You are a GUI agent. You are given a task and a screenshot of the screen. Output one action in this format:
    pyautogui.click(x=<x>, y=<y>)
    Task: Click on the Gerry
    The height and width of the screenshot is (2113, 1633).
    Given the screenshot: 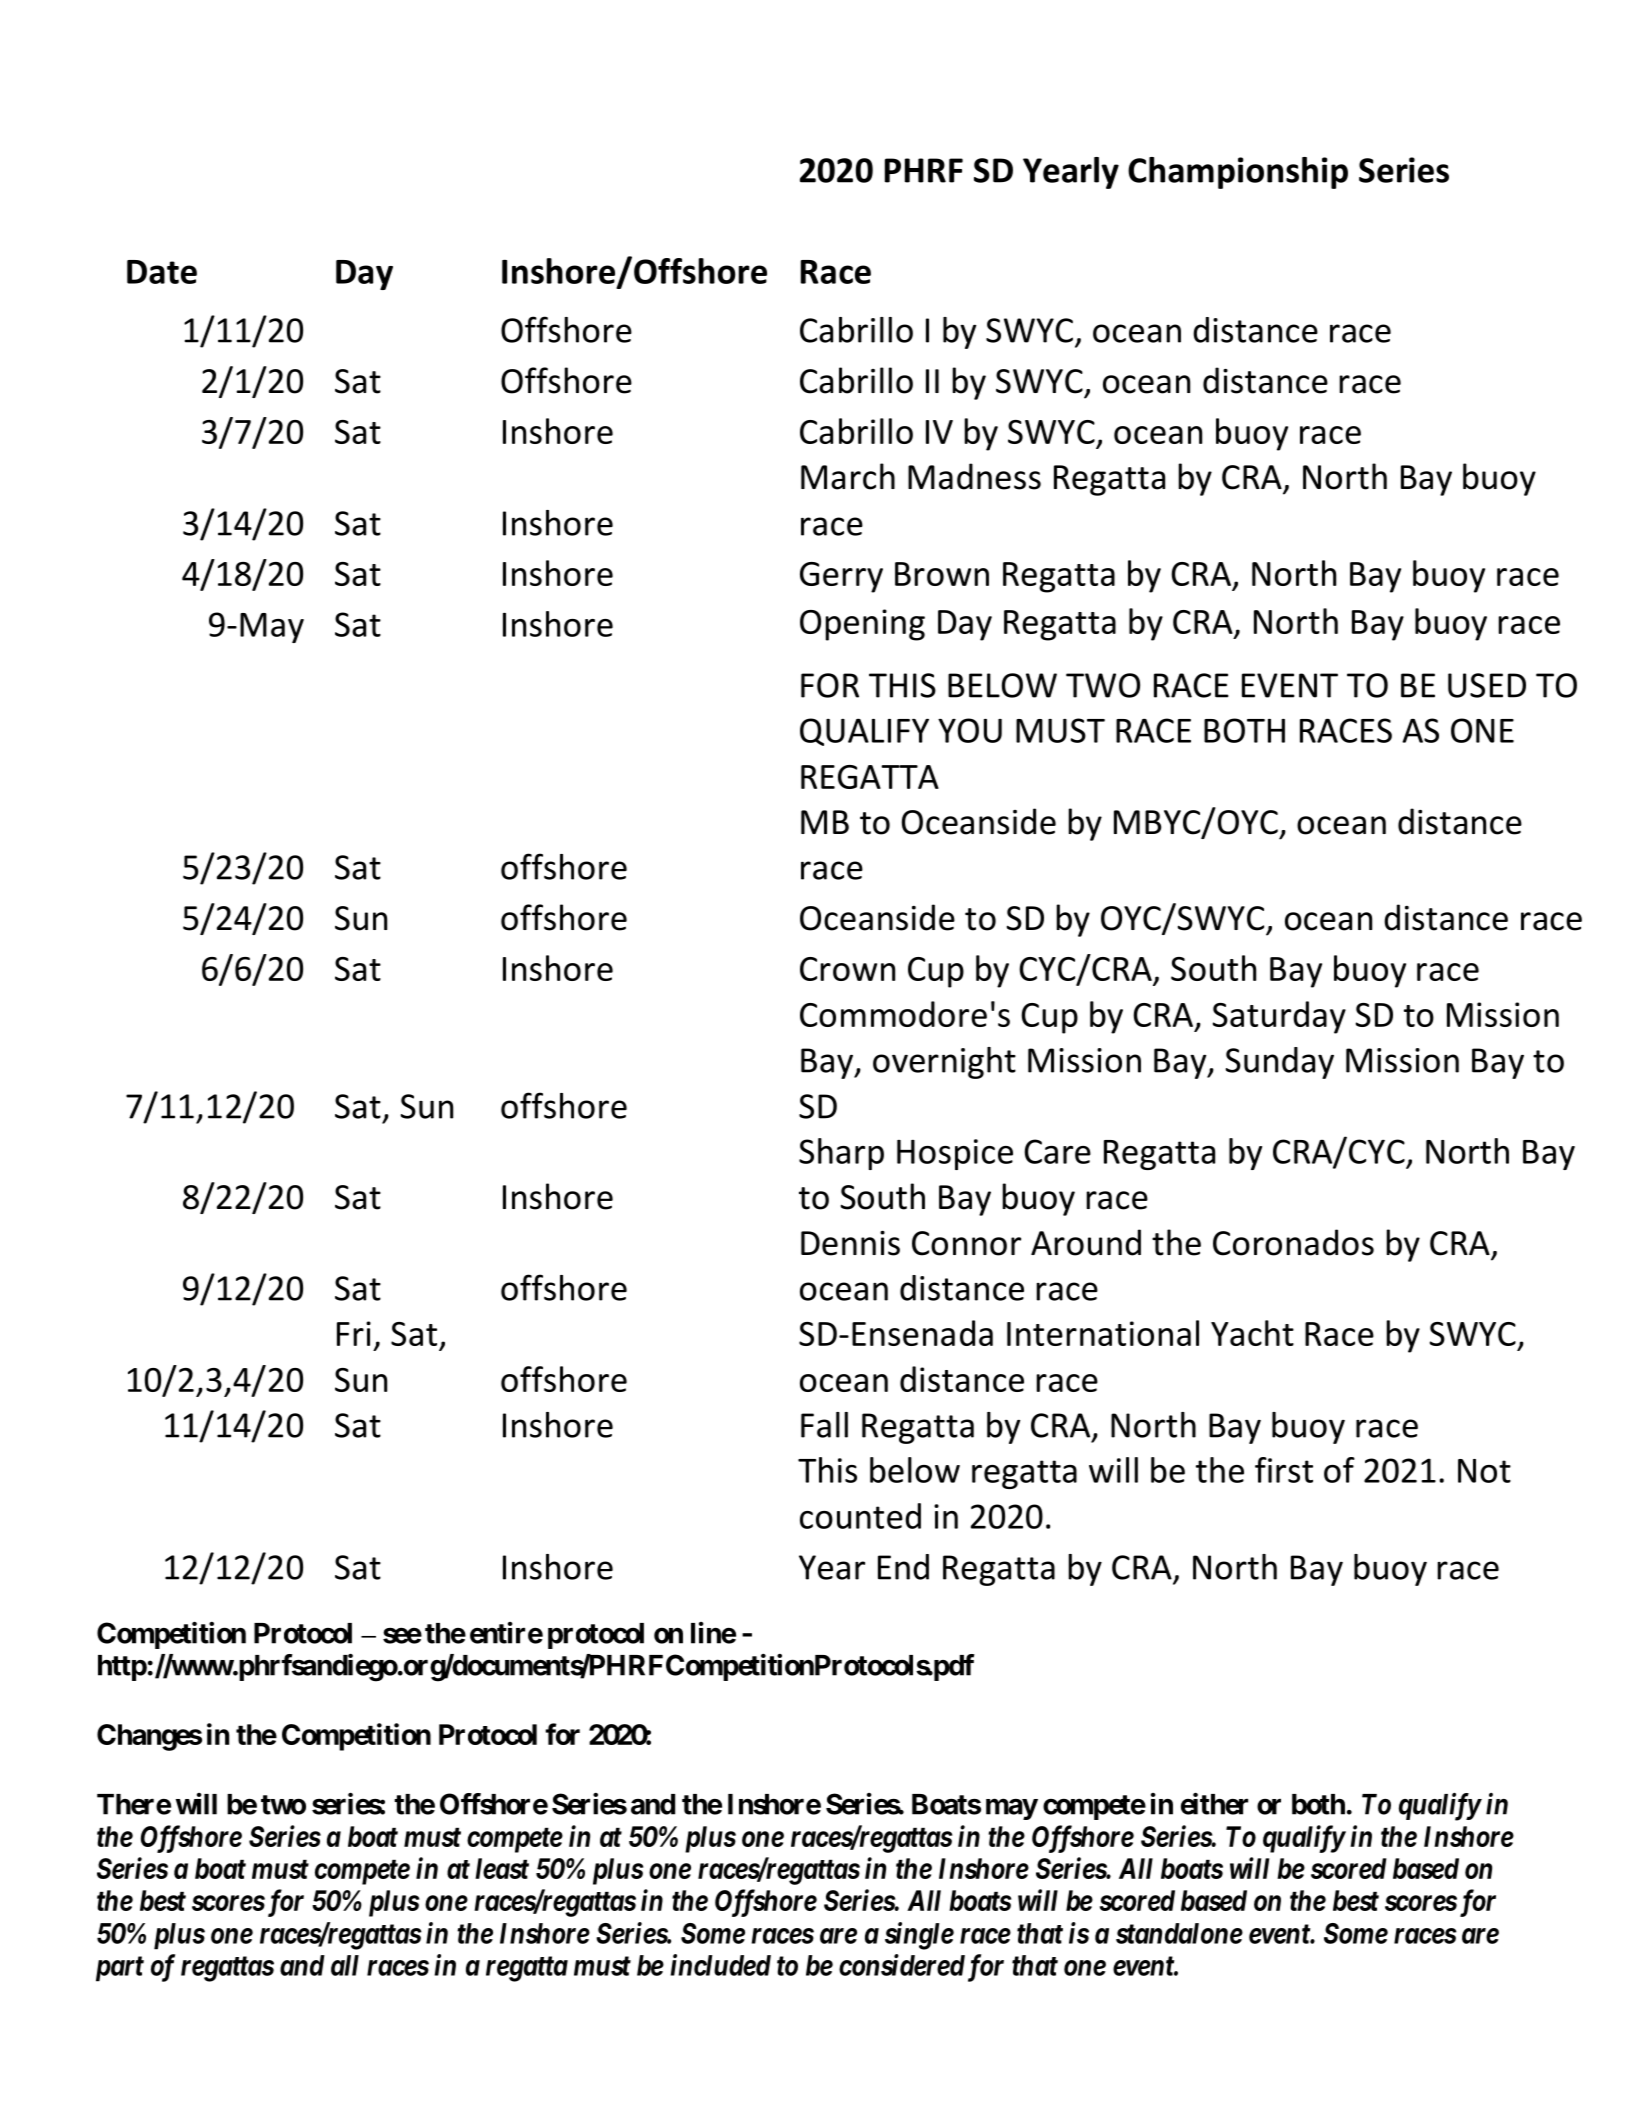 What is the action you would take?
    pyautogui.click(x=841, y=577)
